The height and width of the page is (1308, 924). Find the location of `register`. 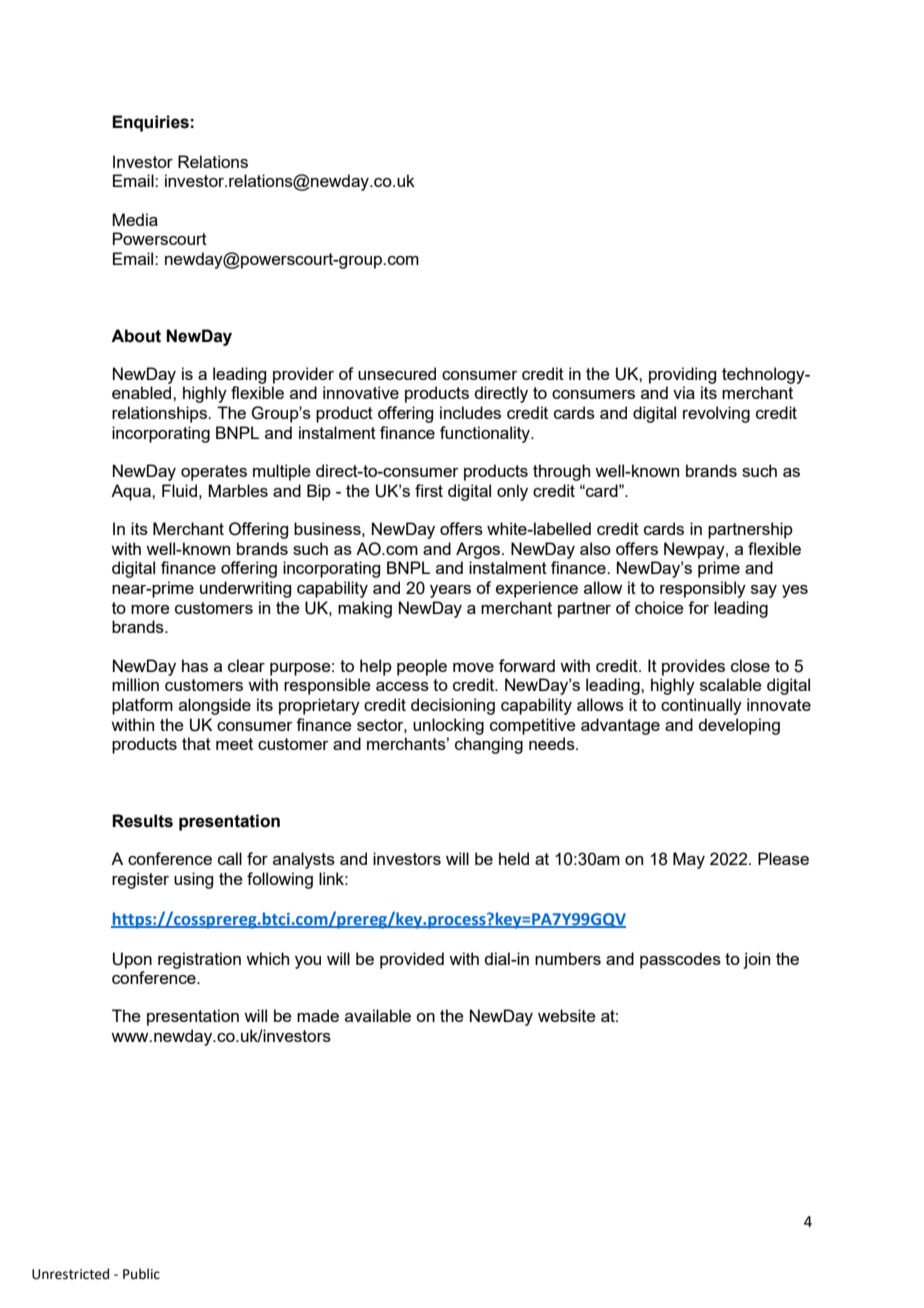

register is located at coordinates (140, 880).
